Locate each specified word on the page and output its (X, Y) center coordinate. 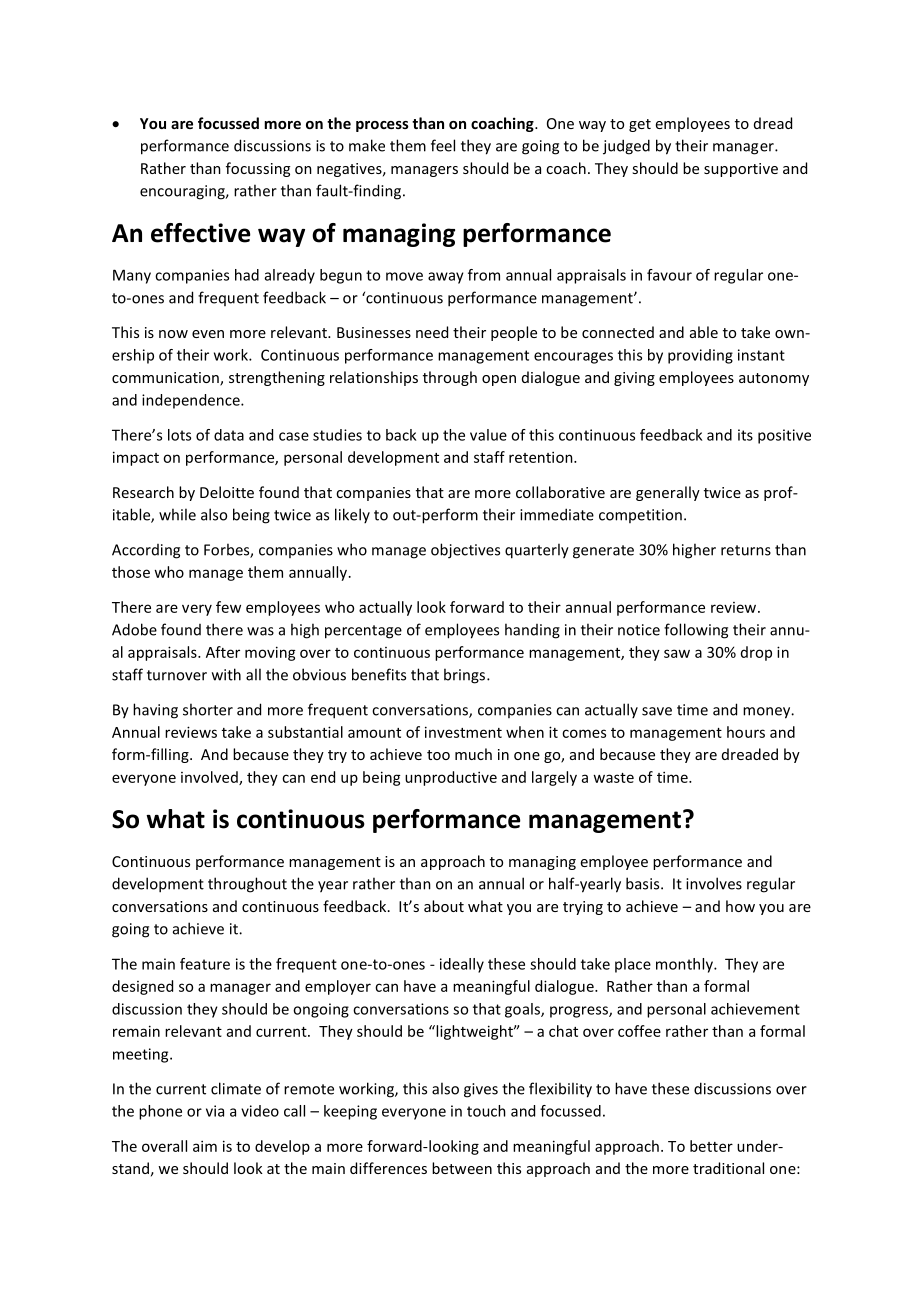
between (462, 1168)
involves (714, 883)
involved (210, 778)
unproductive (451, 778)
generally (668, 493)
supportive (741, 170)
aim (205, 1146)
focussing (258, 169)
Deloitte (227, 492)
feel (443, 145)
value (488, 435)
